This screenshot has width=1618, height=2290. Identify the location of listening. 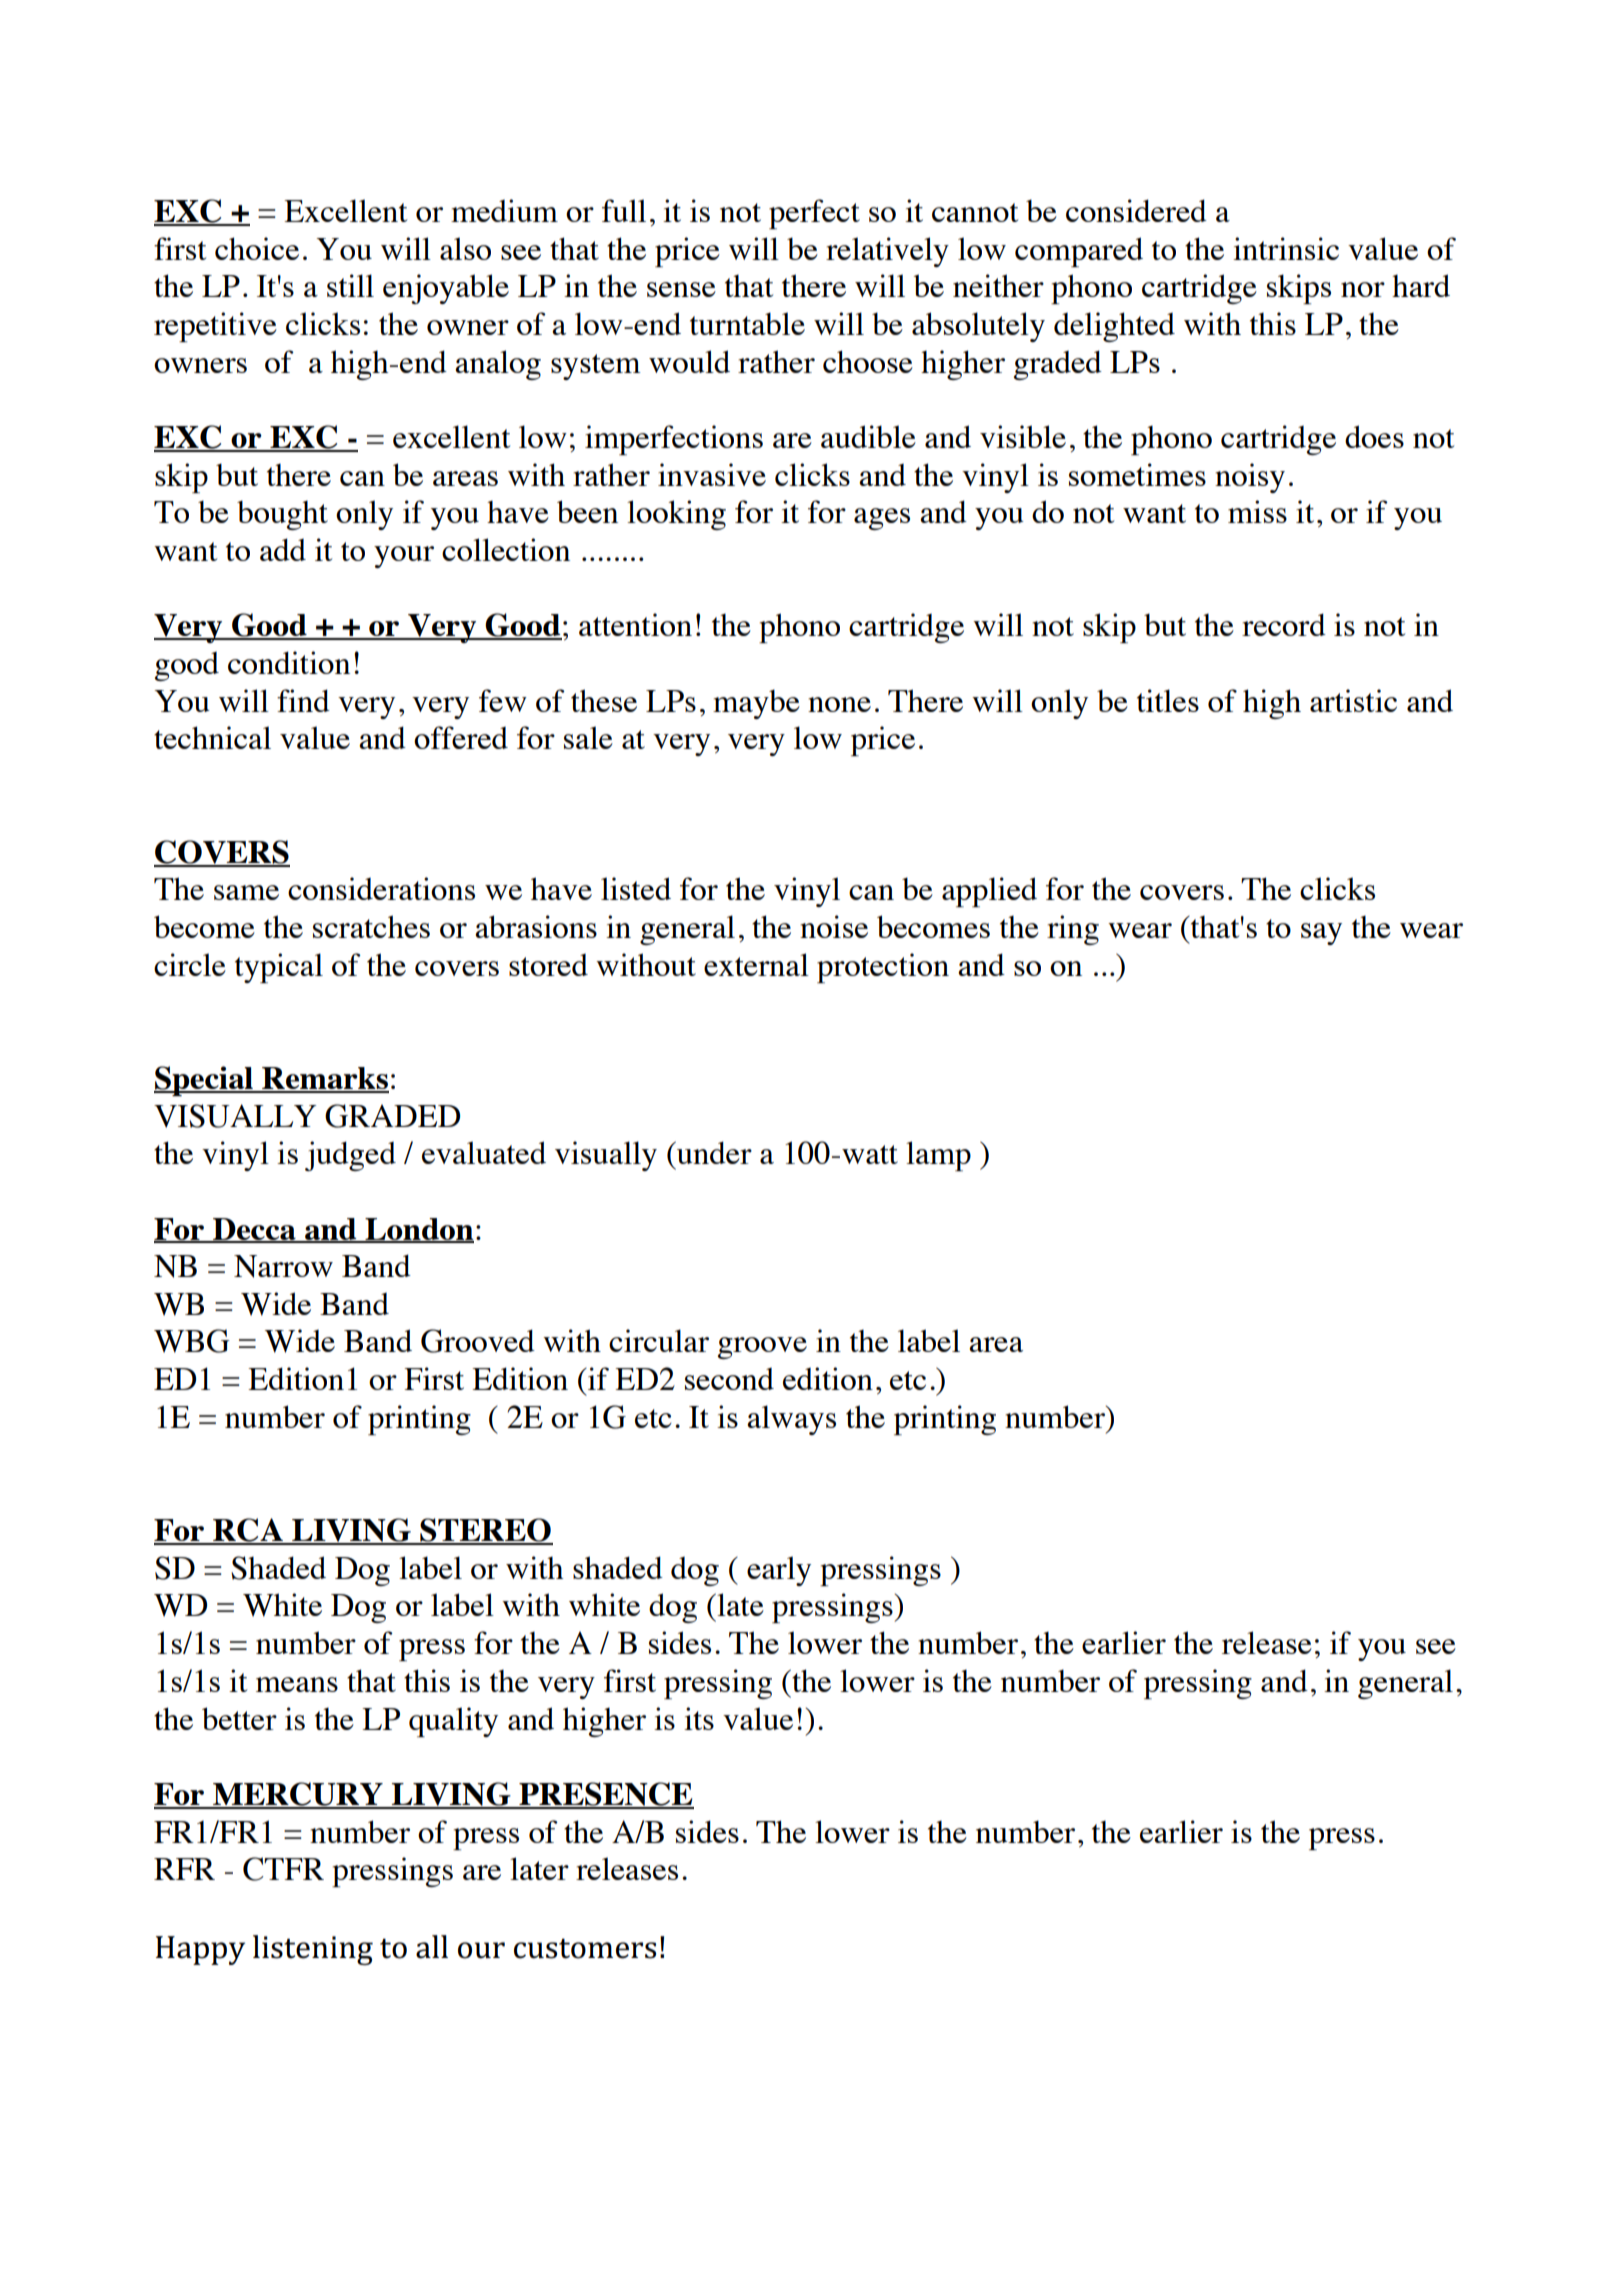
(313, 1950).
